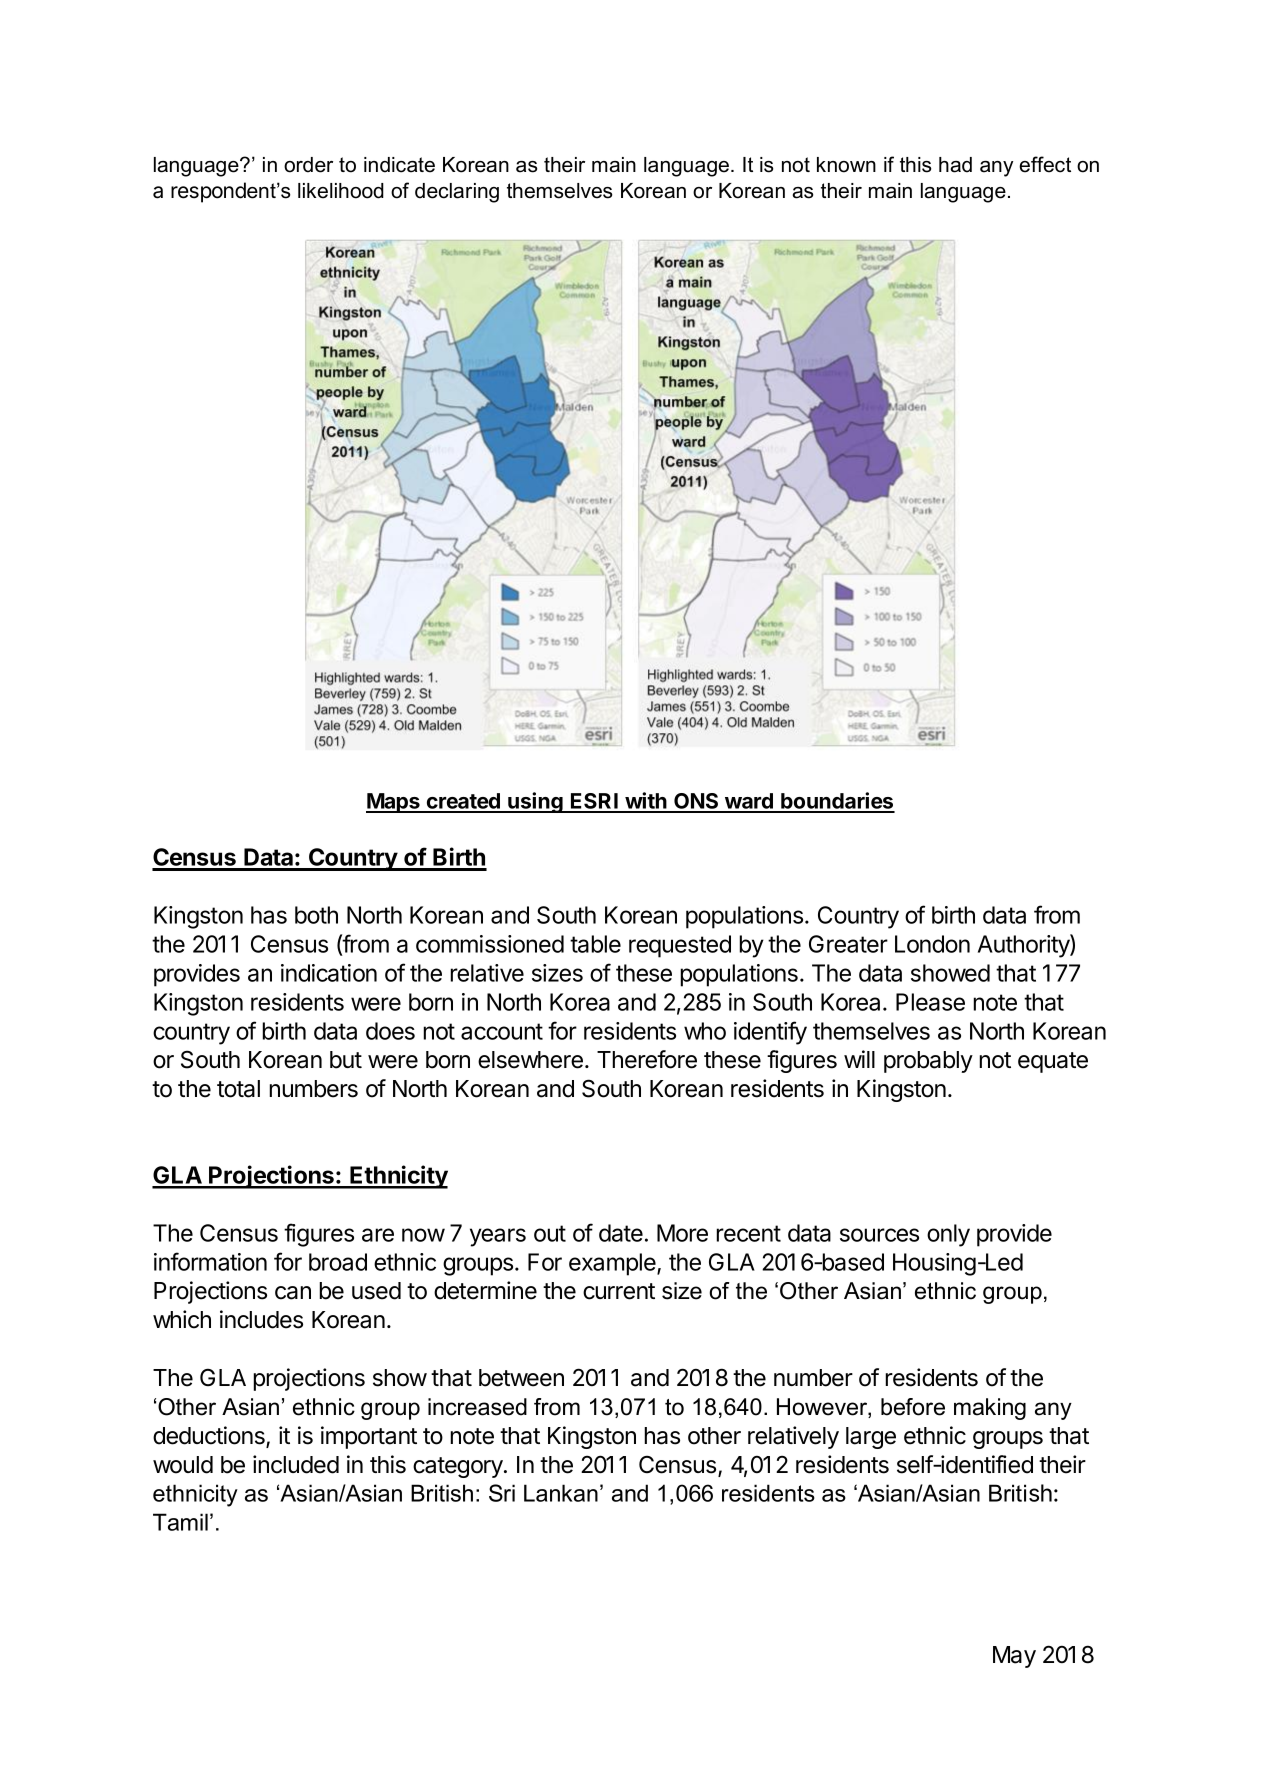  I want to click on had, so click(955, 165).
